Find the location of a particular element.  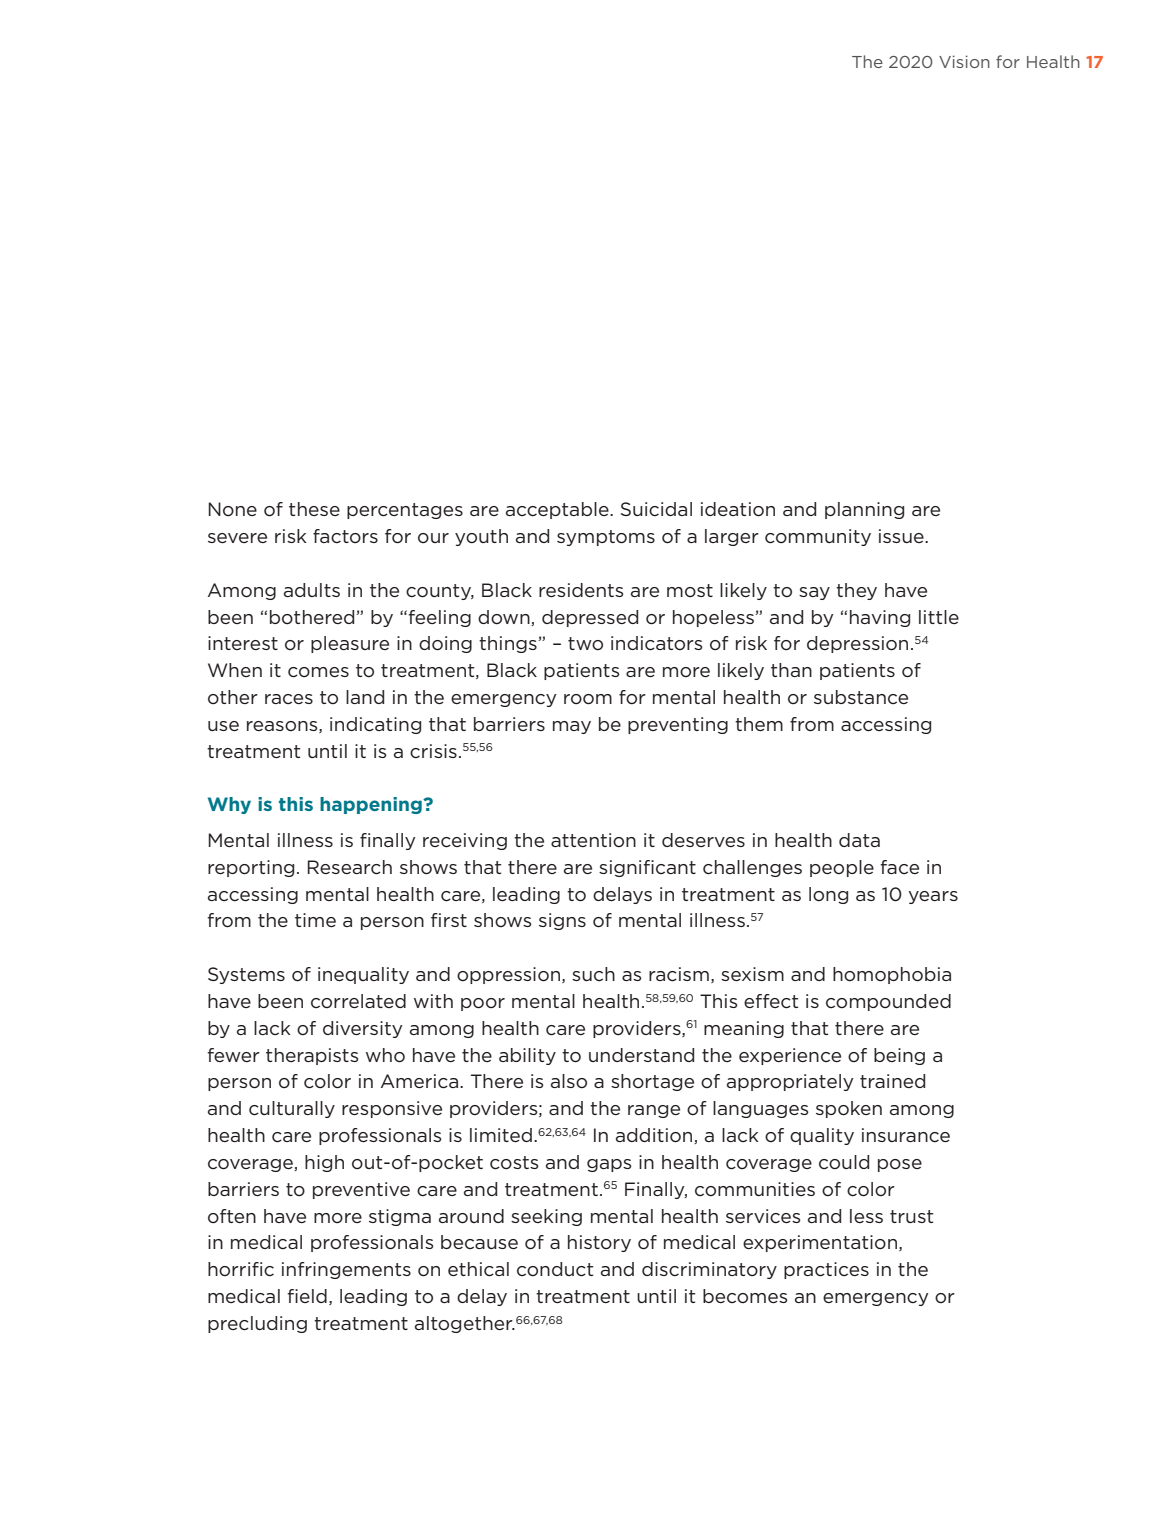

field is located at coordinates (307, 1296).
